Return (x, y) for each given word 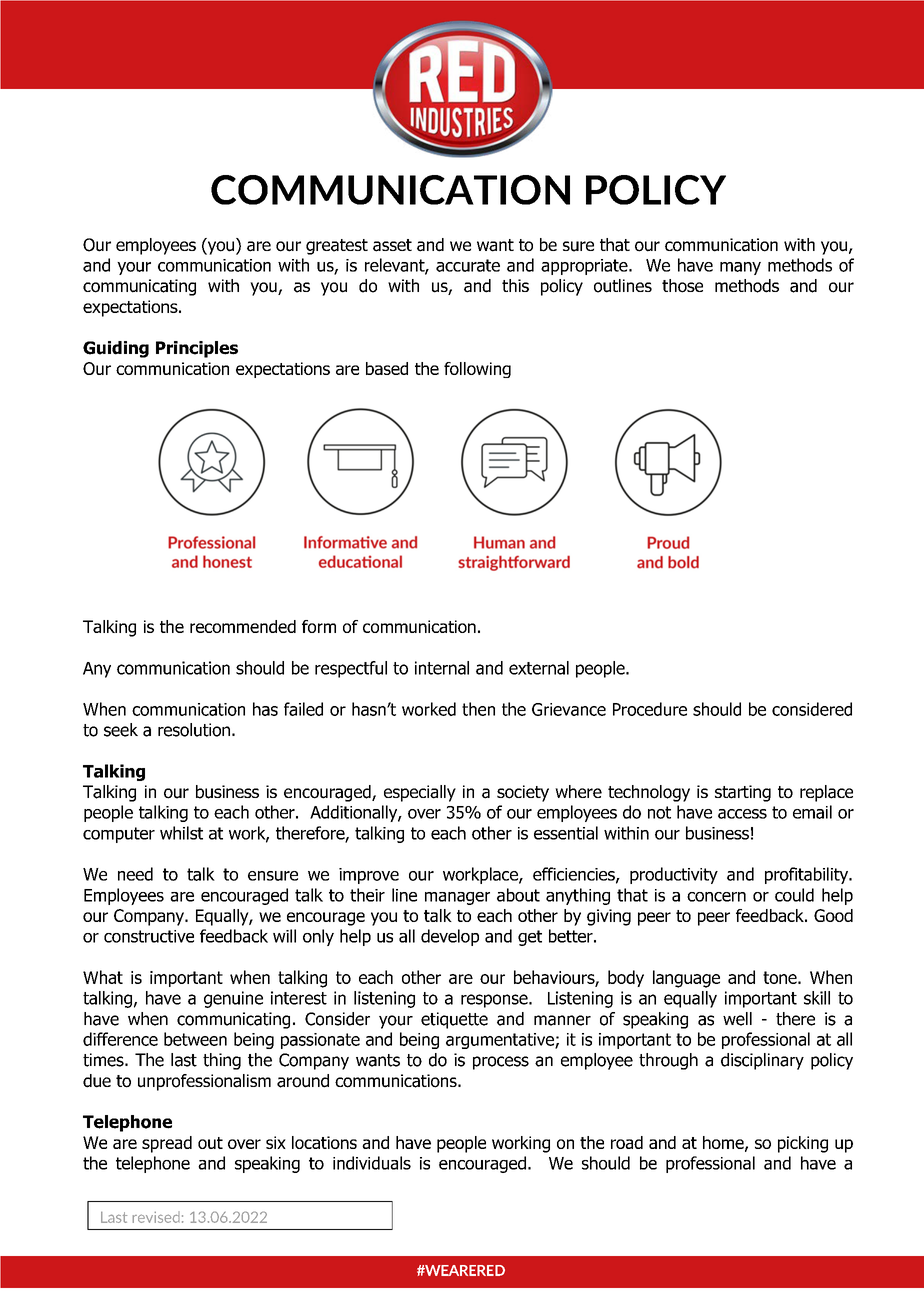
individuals (372, 1163)
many (740, 268)
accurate (468, 265)
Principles (197, 349)
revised (156, 1217)
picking (803, 1144)
